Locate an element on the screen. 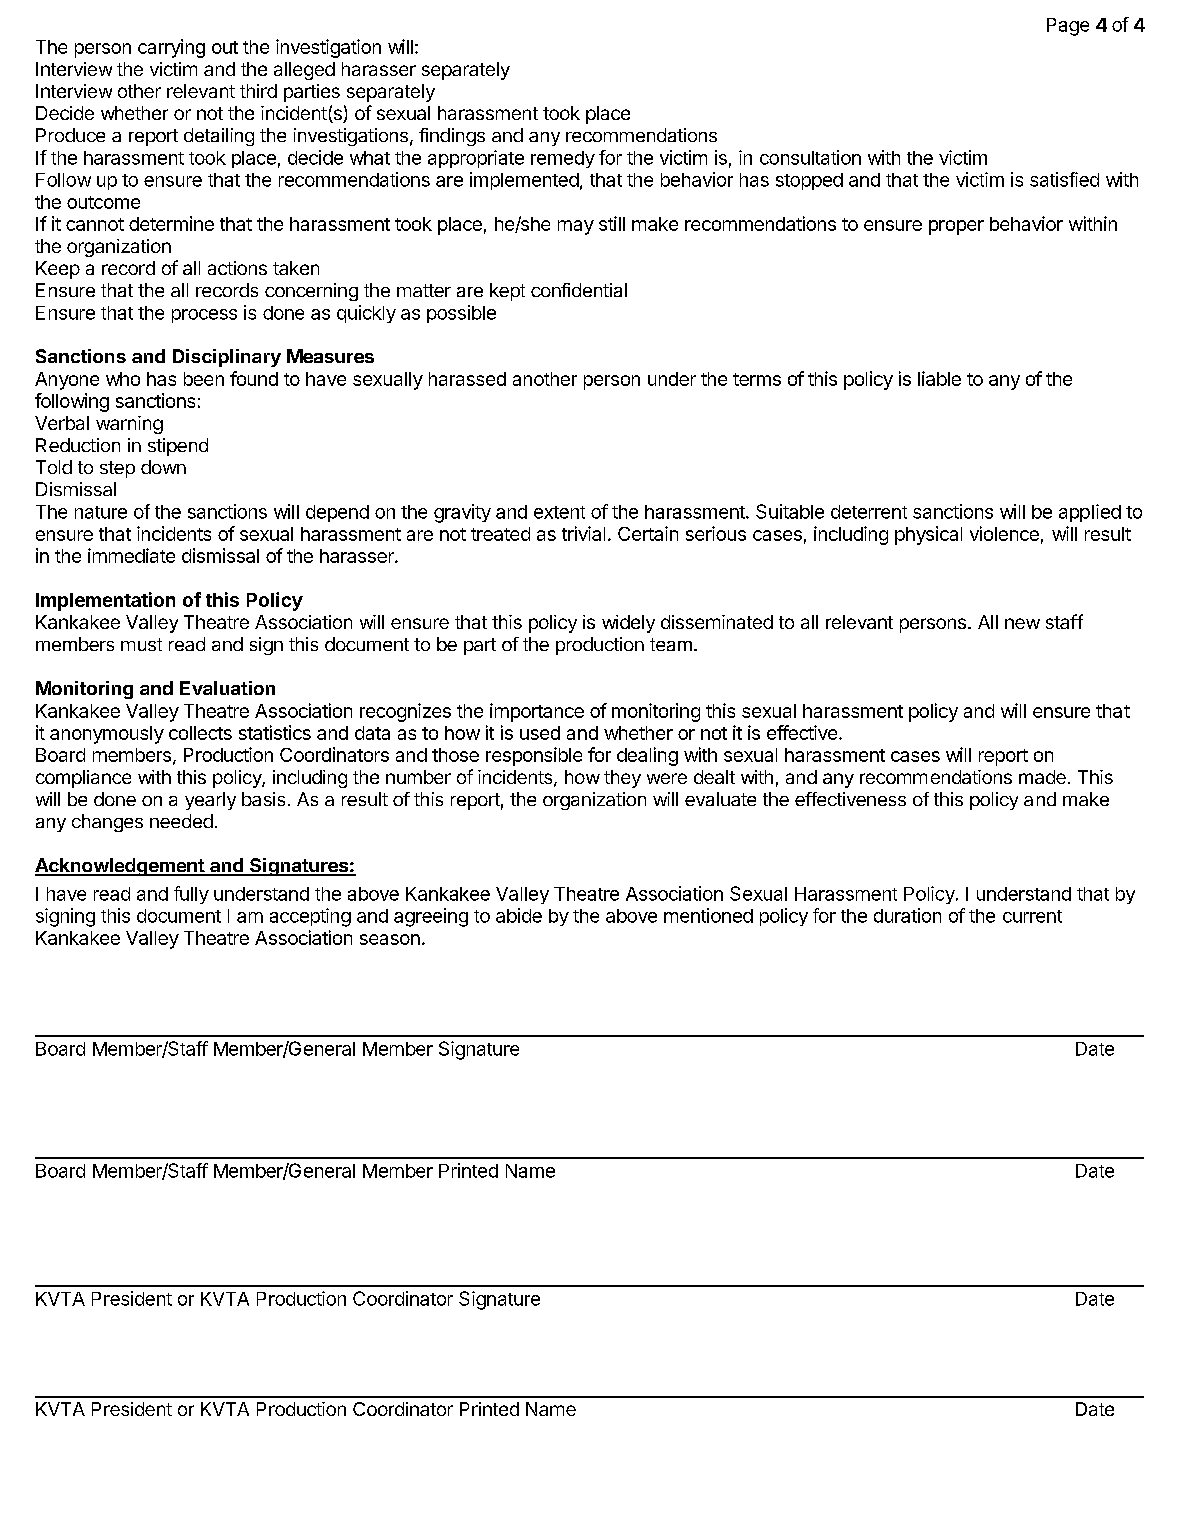  fully is located at coordinates (191, 895).
